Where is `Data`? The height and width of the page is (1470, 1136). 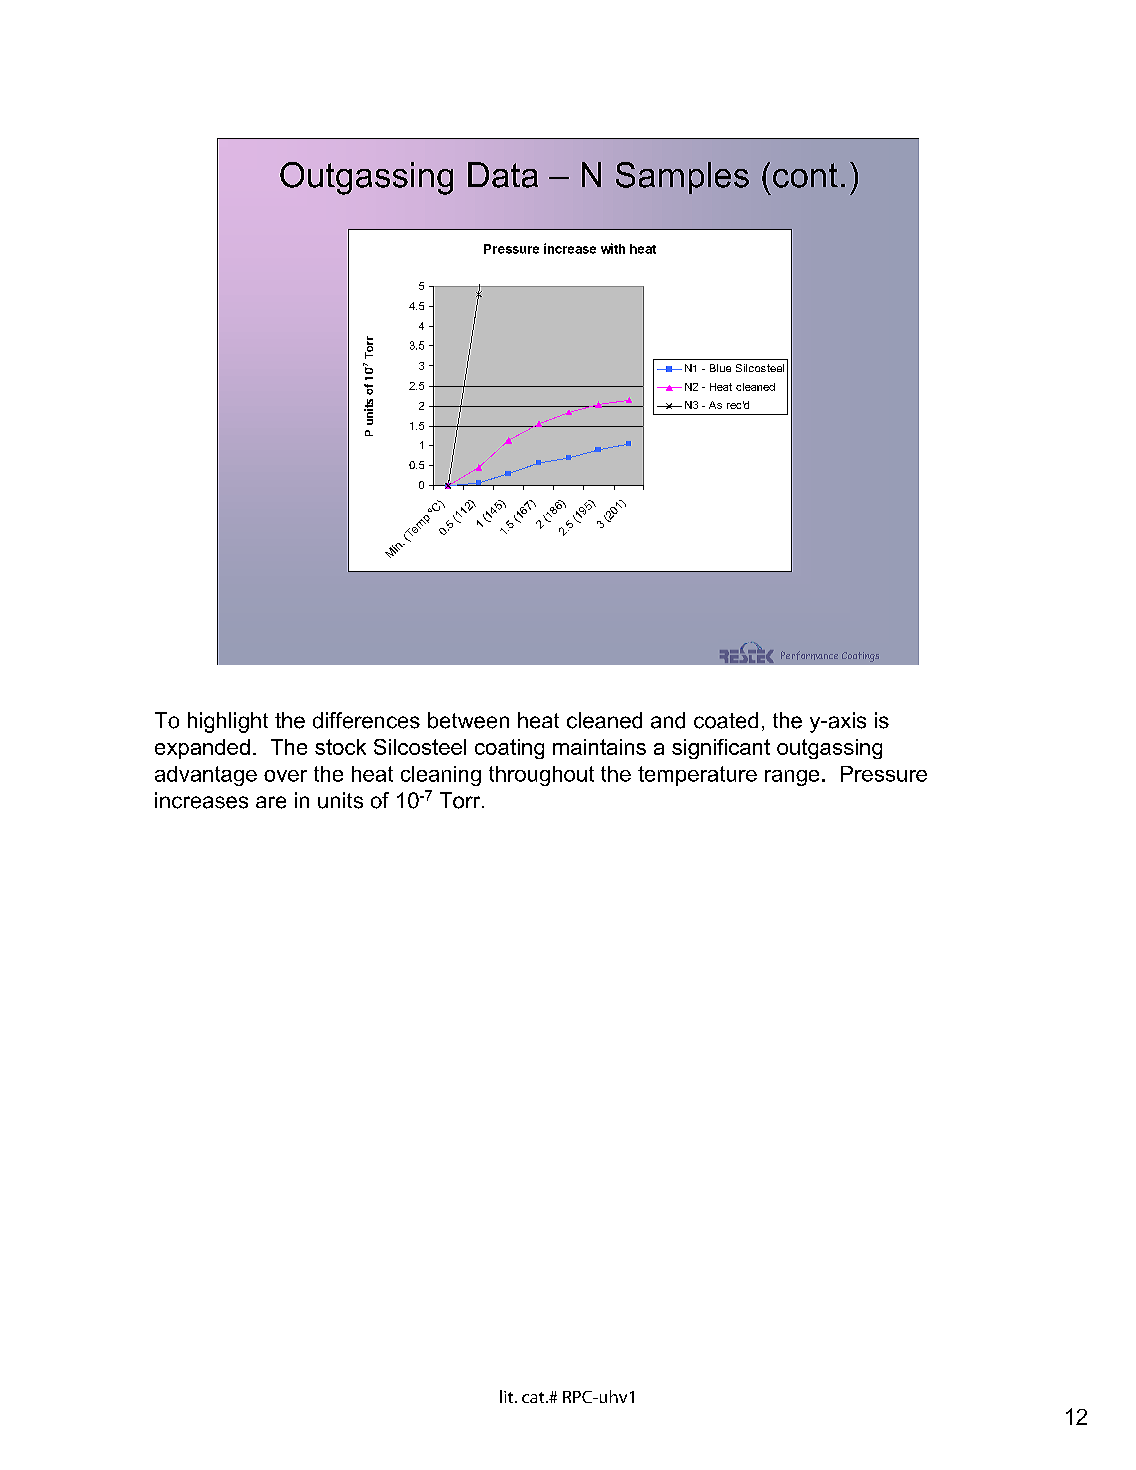 Data is located at coordinates (503, 175).
